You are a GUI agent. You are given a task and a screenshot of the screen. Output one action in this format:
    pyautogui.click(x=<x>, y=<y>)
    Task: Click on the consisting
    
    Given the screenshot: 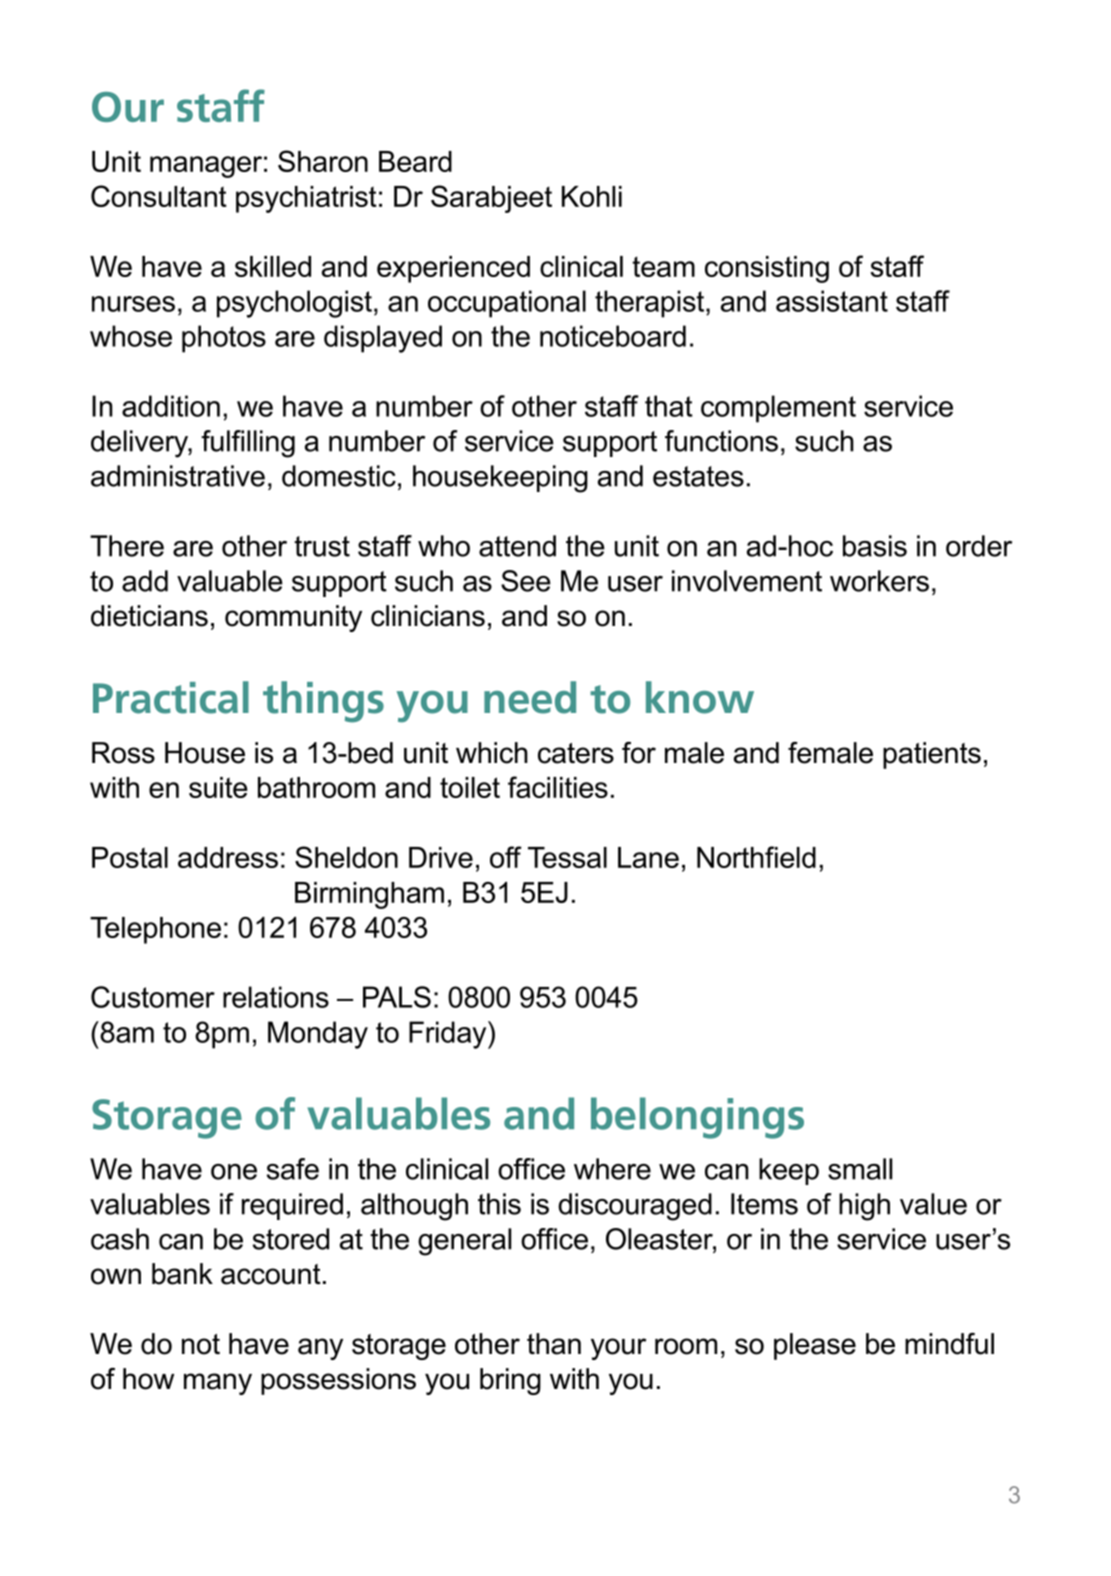 What is the action you would take?
    pyautogui.click(x=767, y=269)
